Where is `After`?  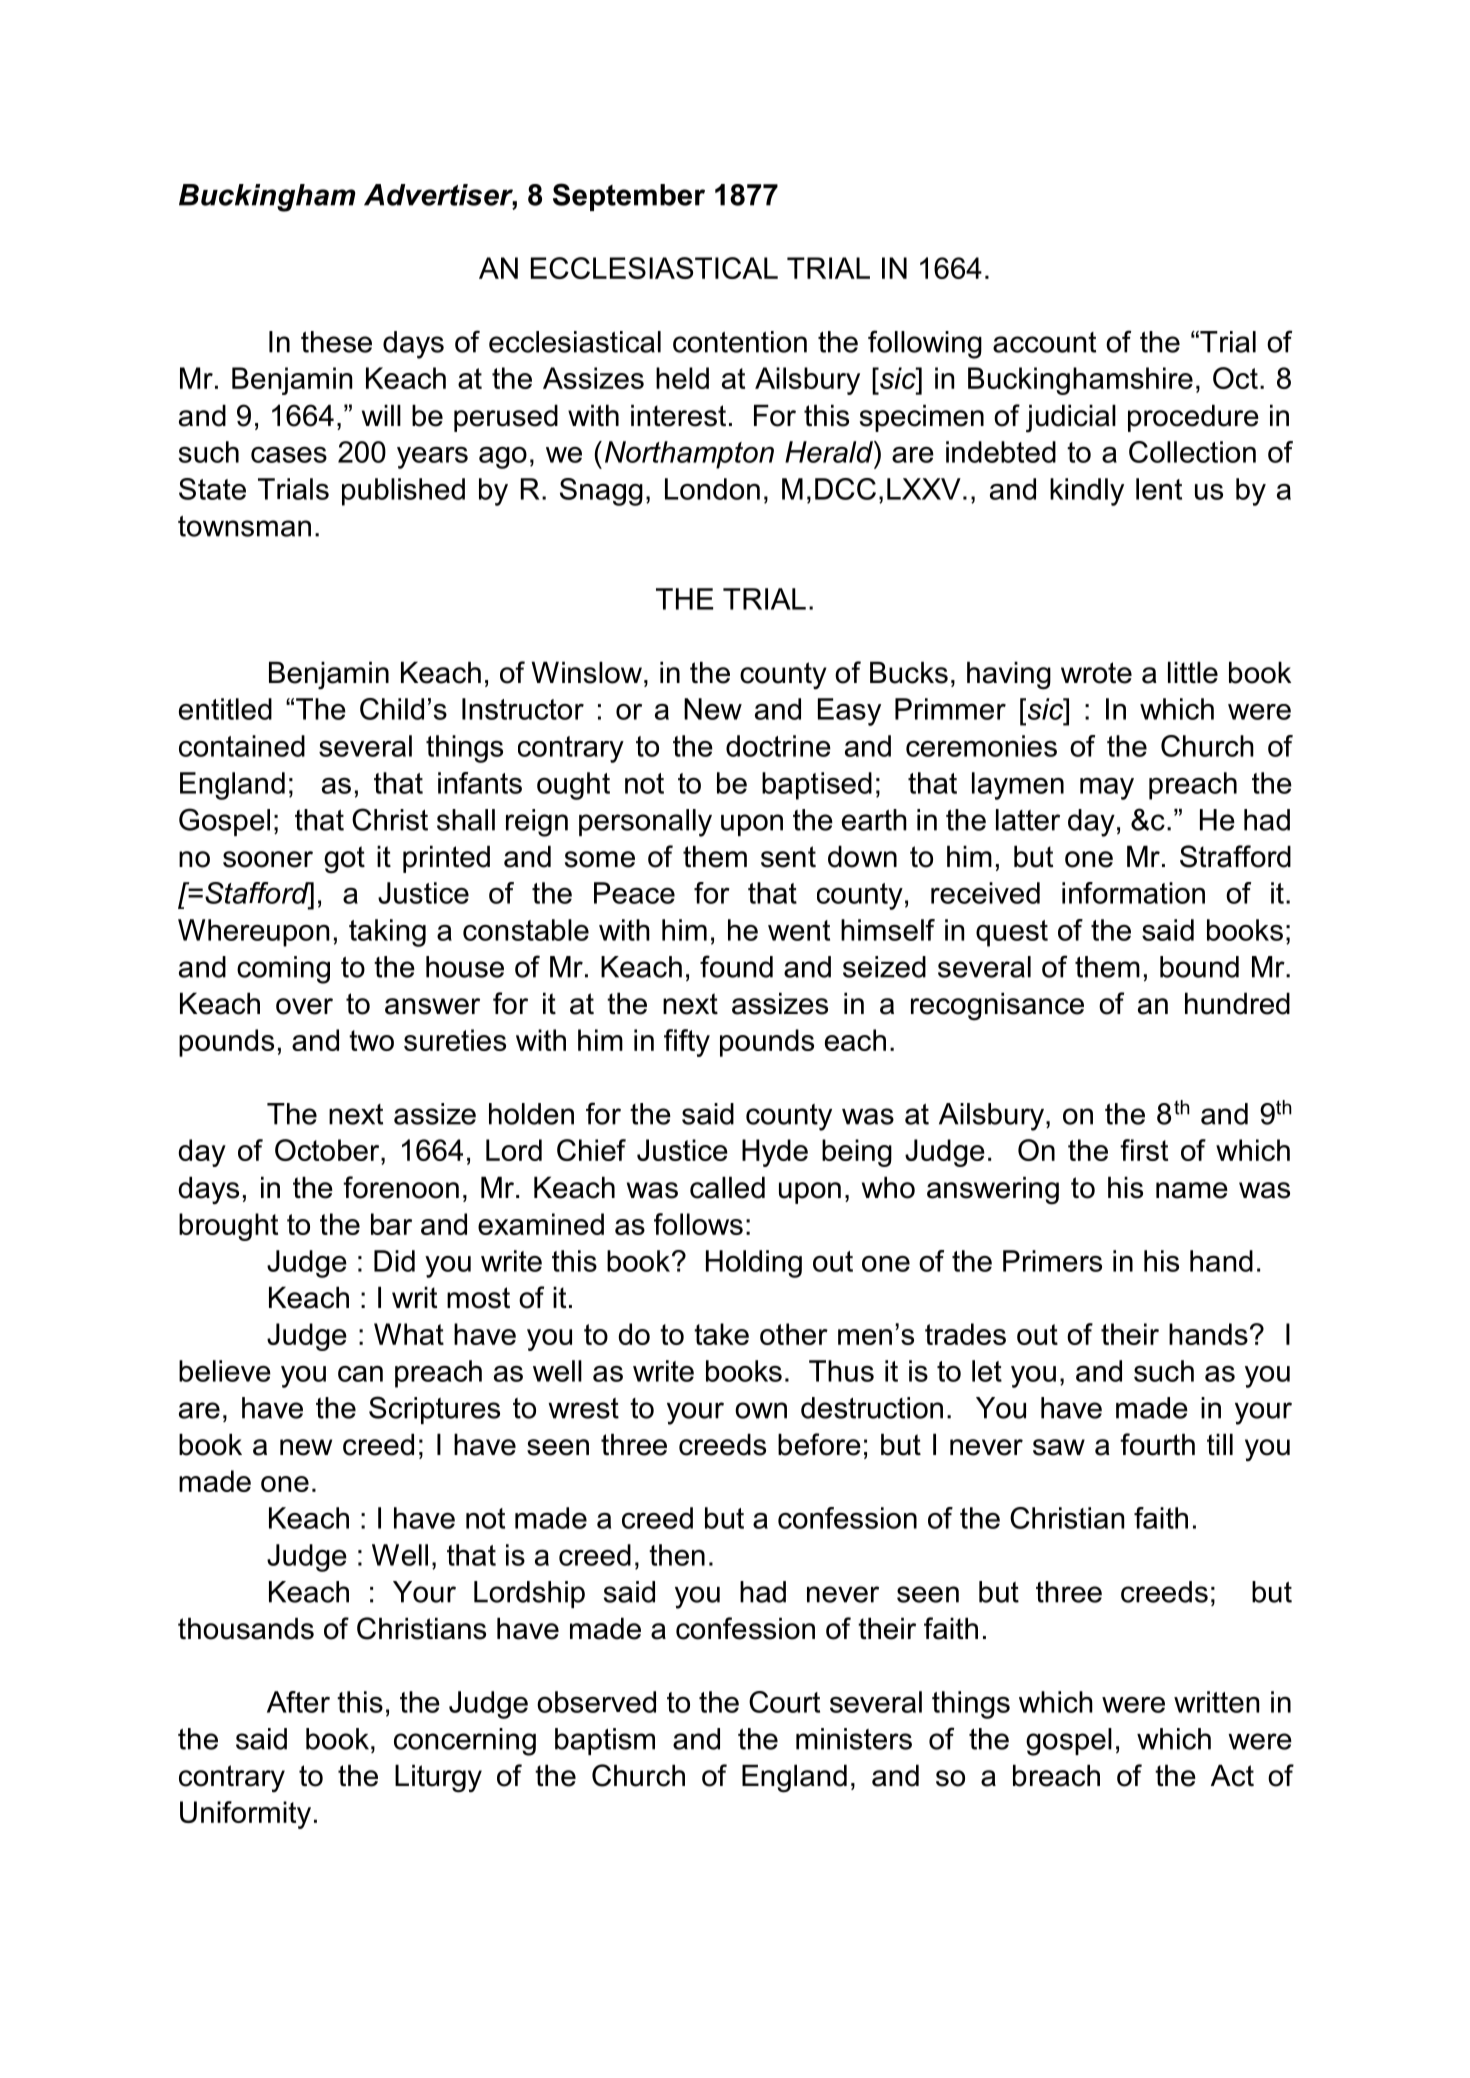
After is located at coordinates (298, 1702).
